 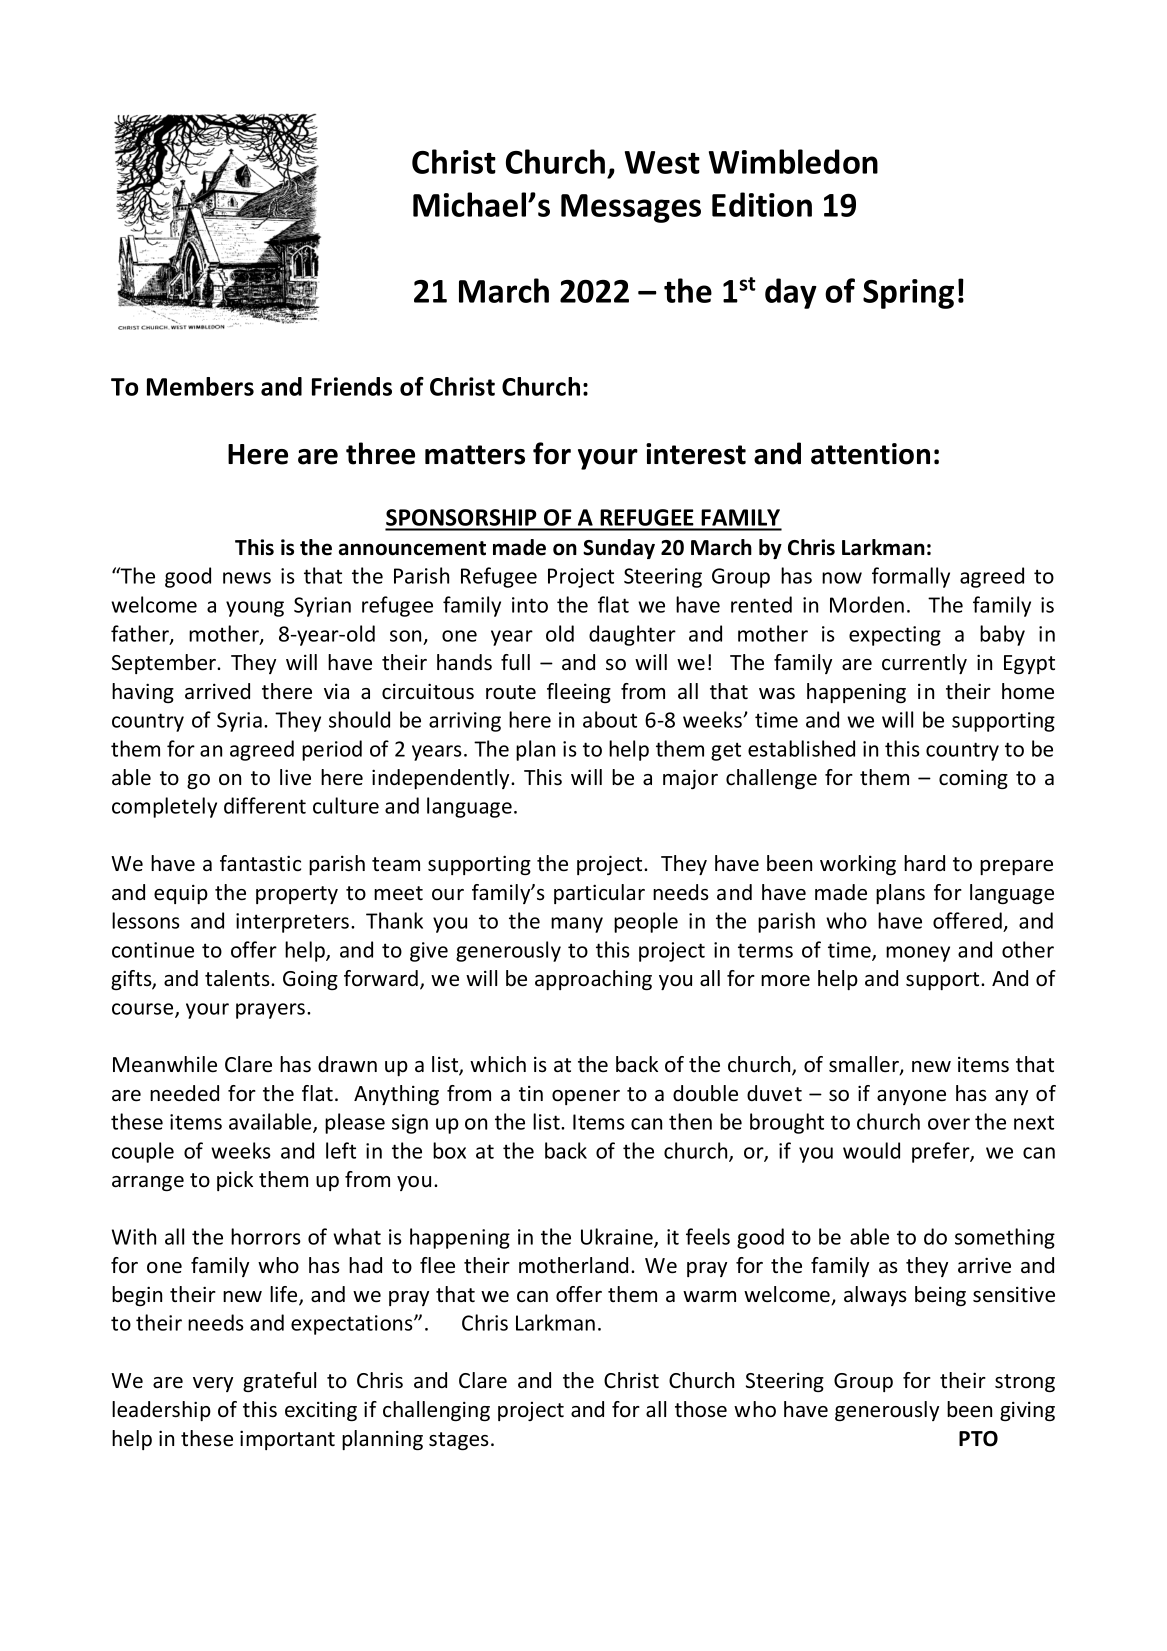 I want to click on coming, so click(x=973, y=779).
